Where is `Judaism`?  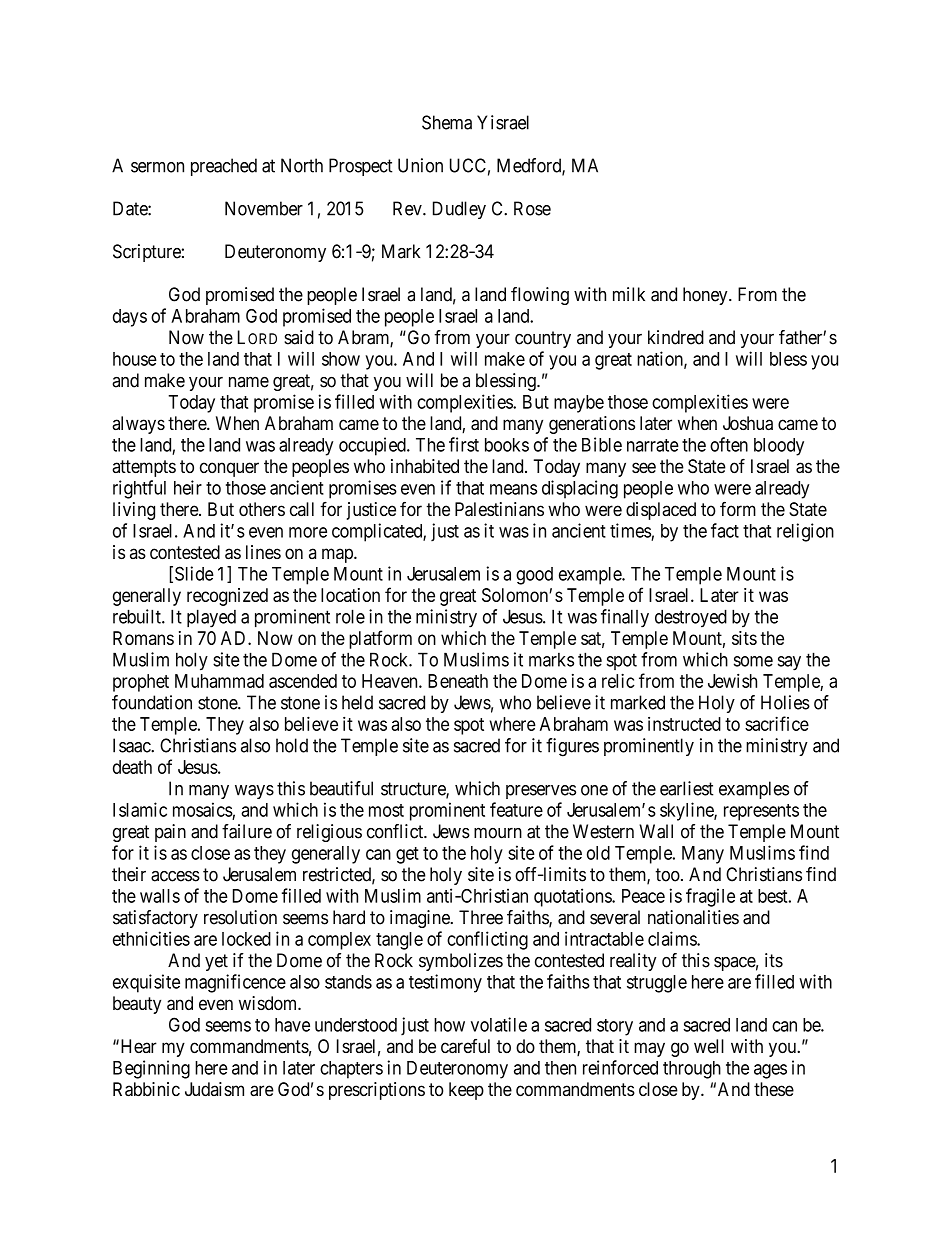
Judaism is located at coordinates (214, 1089).
